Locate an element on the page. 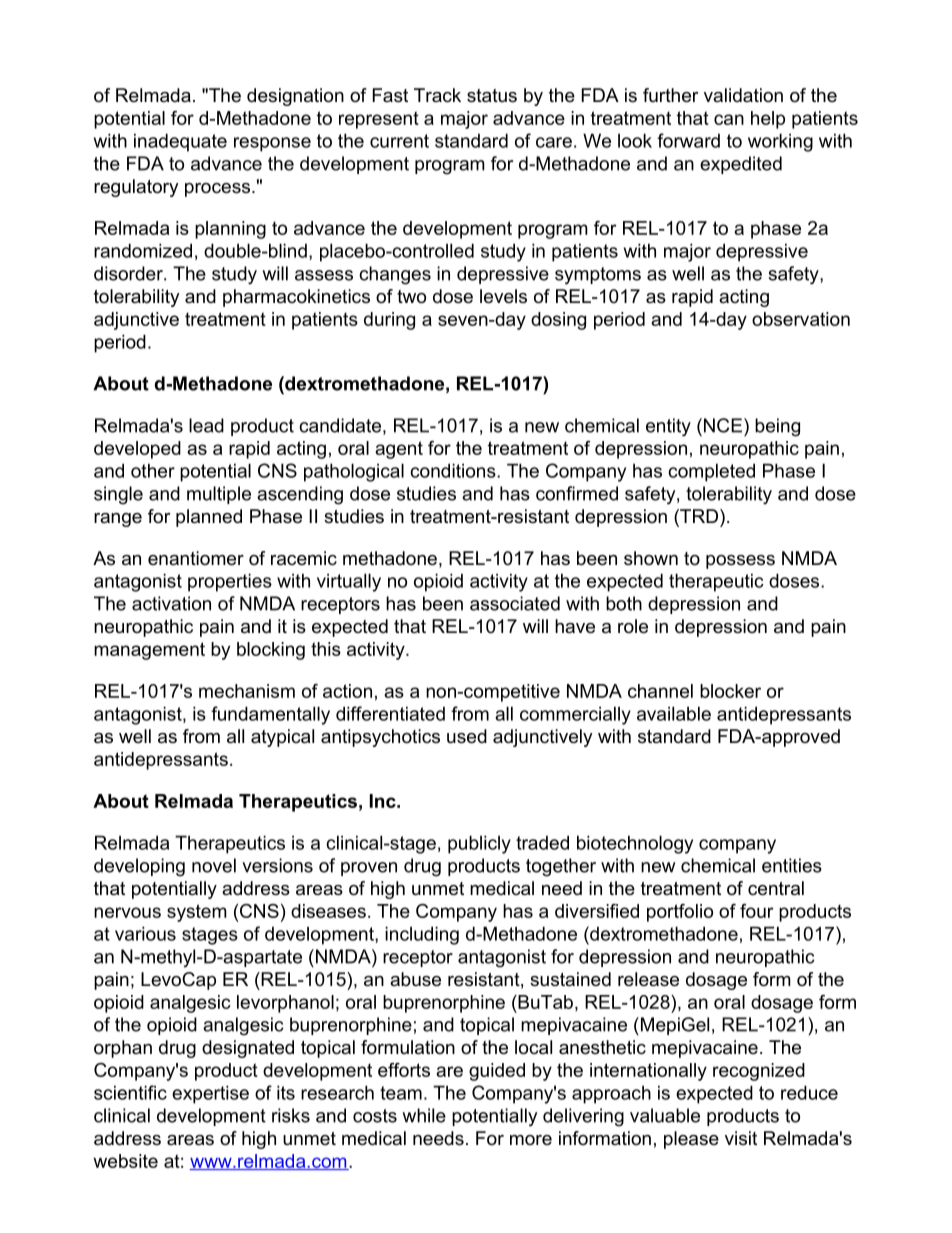 The height and width of the document is (1233, 952). four is located at coordinates (757, 911).
